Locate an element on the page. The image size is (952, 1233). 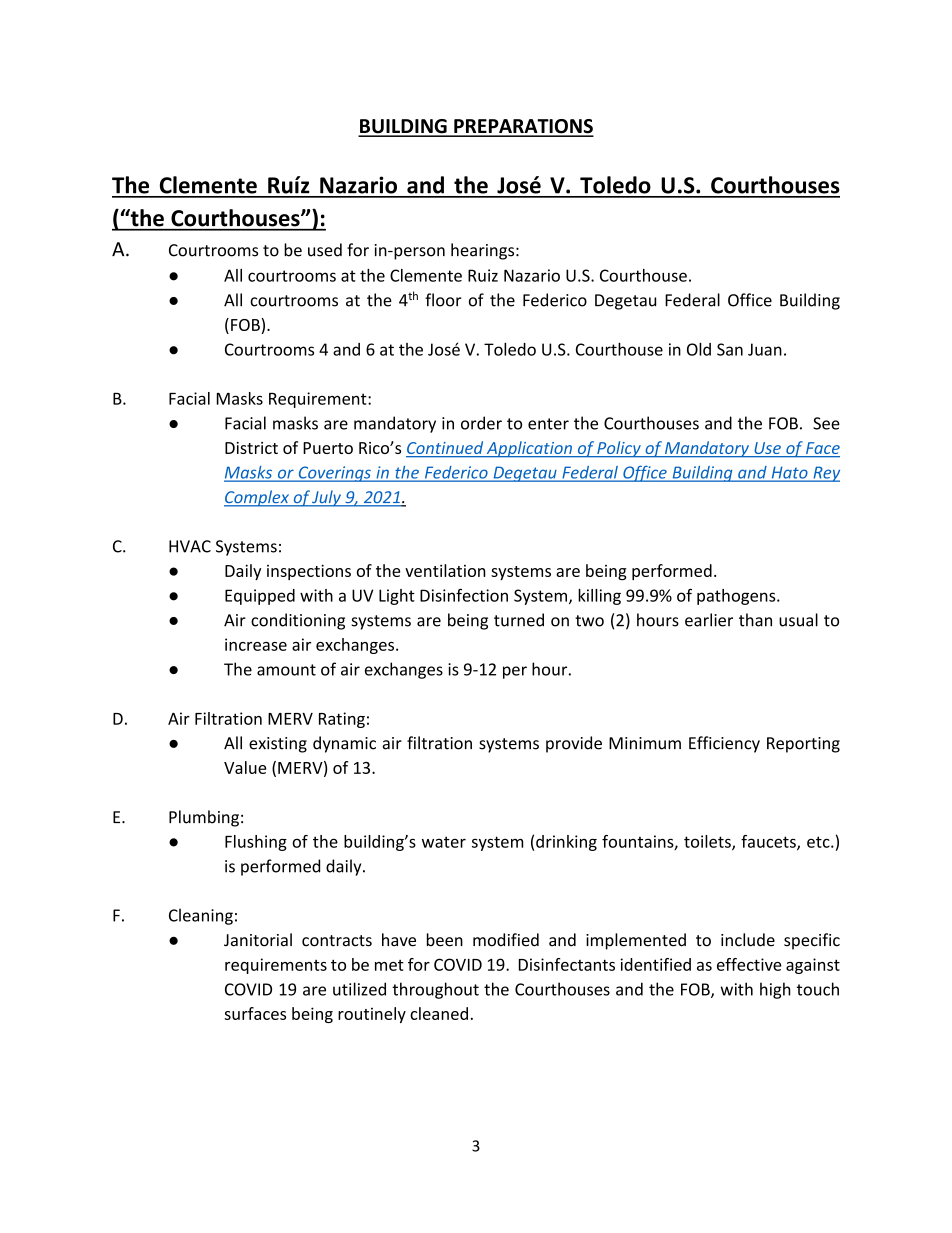
order is located at coordinates (481, 423).
